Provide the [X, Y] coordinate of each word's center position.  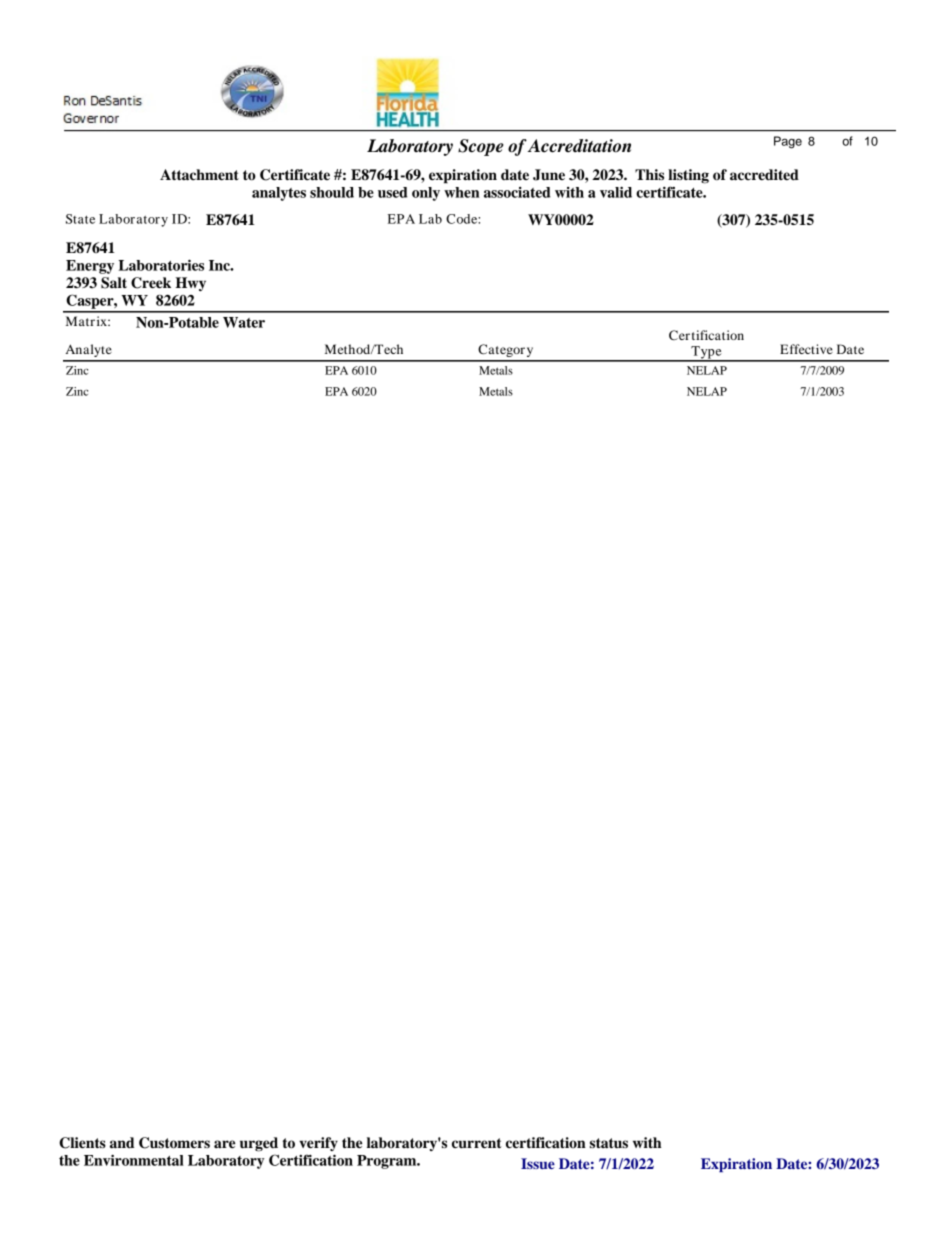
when [462, 192]
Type [706, 353]
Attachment [199, 175]
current [477, 1143]
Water [244, 322]
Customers [174, 1143]
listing [688, 176]
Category [505, 350]
